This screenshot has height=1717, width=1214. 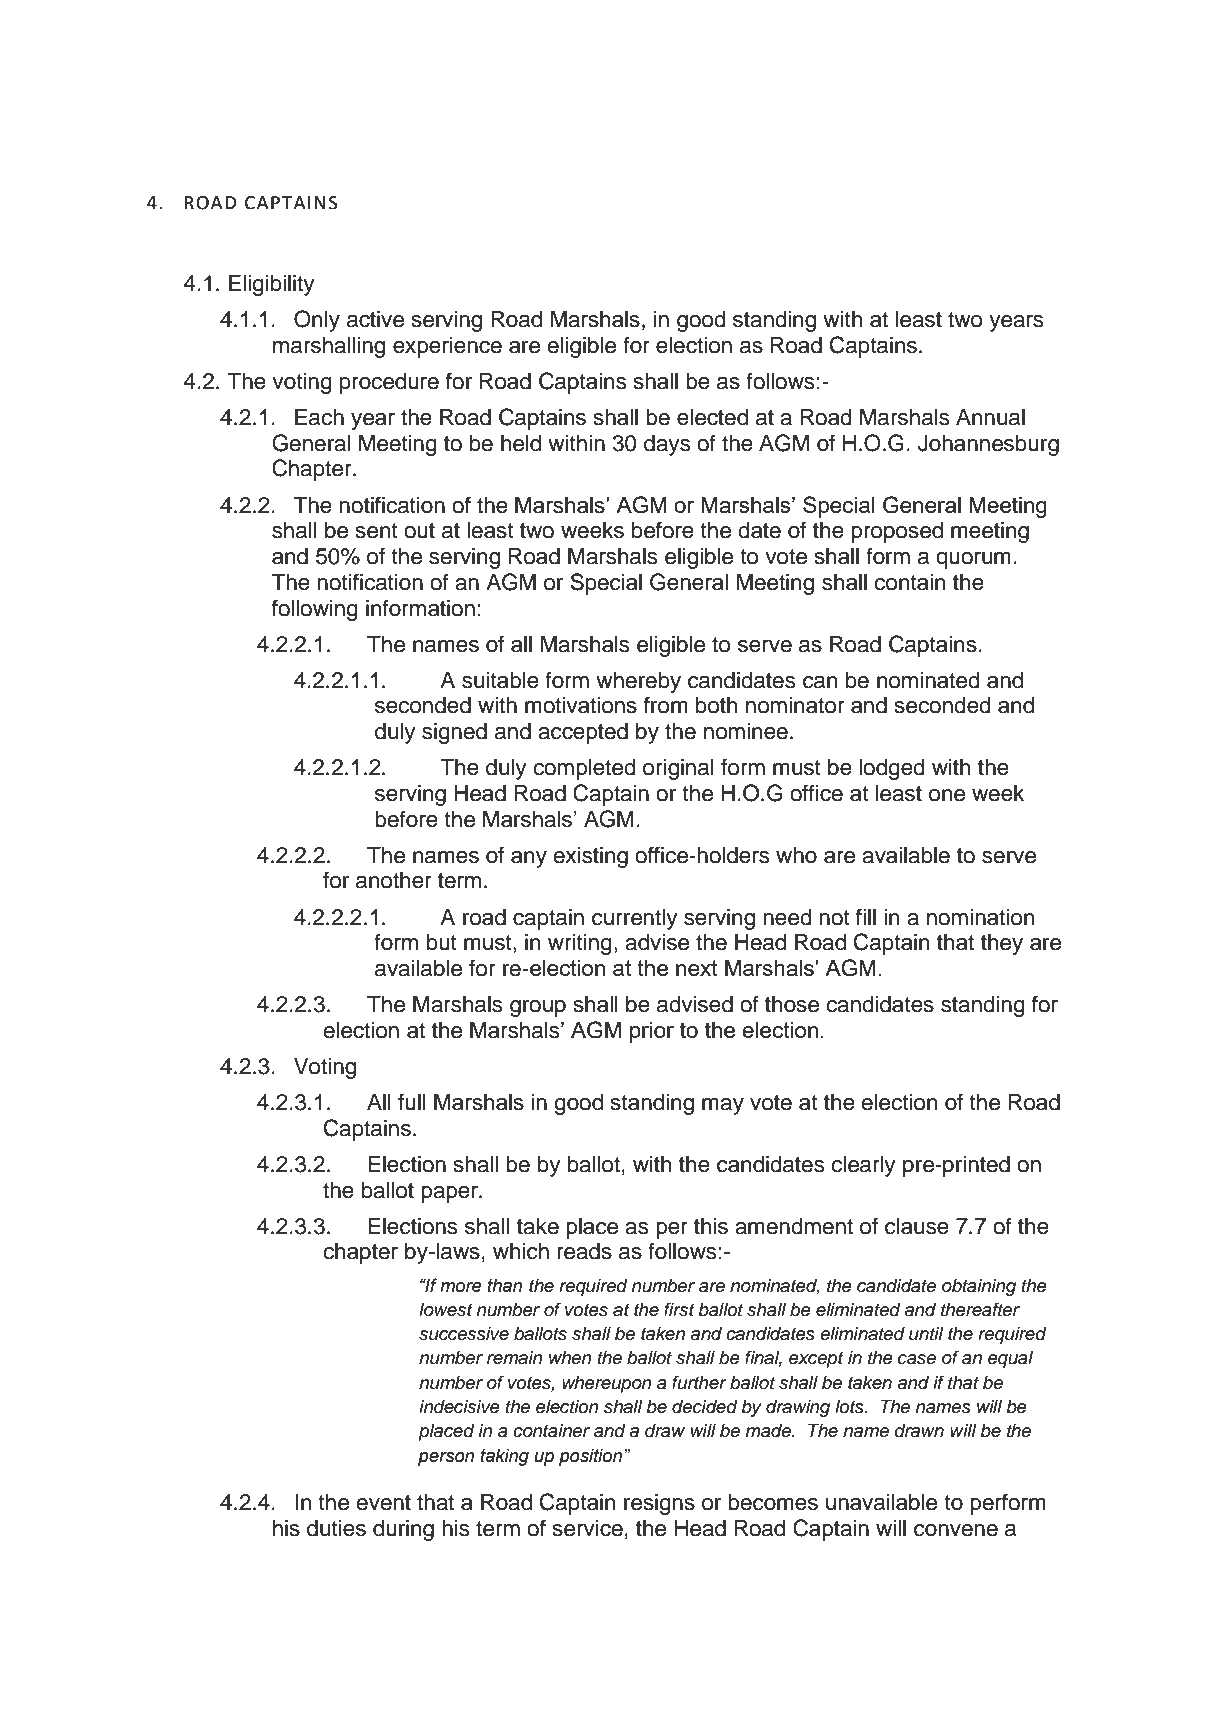 What do you see at coordinates (666, 705) in the screenshot?
I see `from` at bounding box center [666, 705].
